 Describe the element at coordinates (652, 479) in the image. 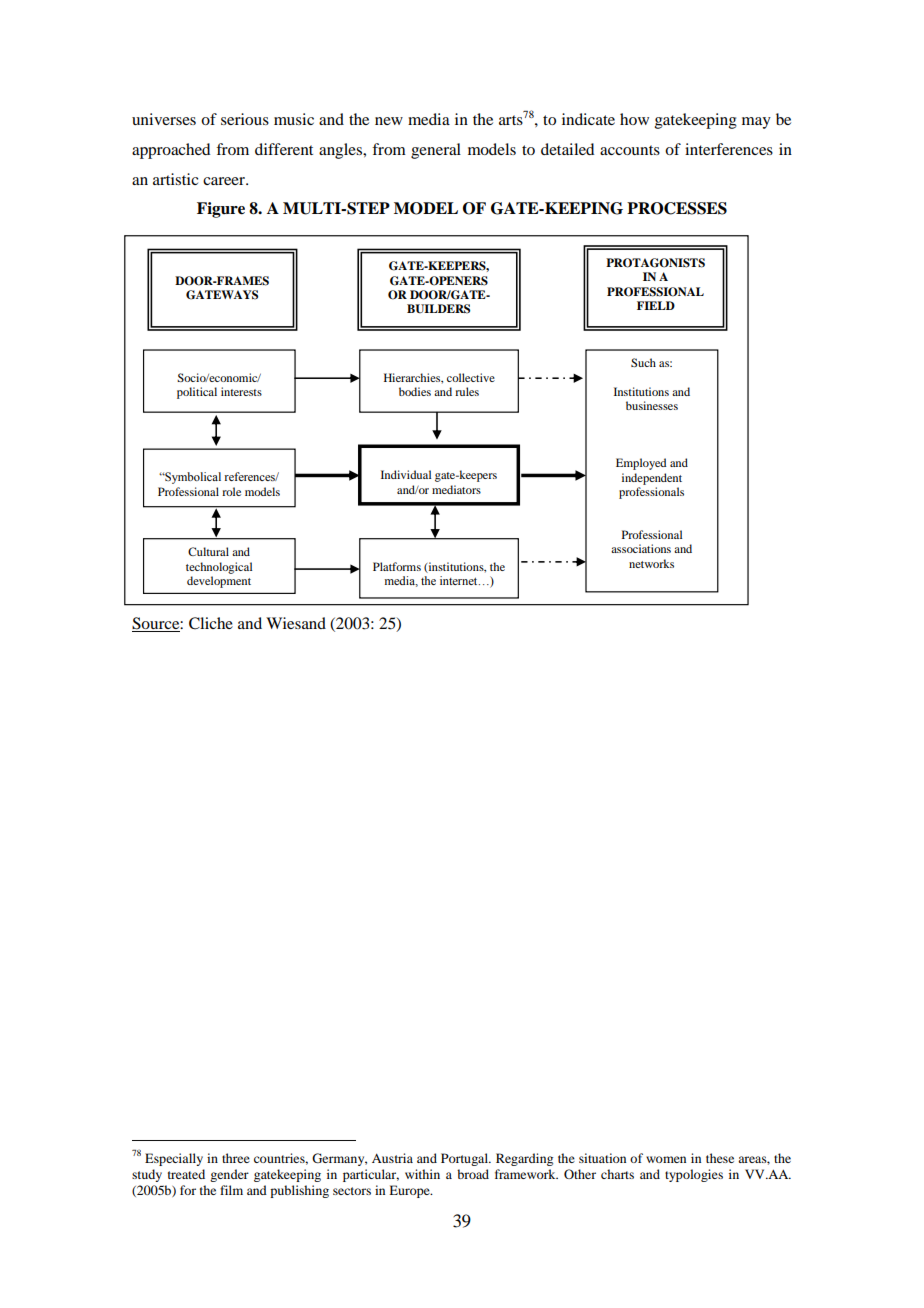

I see `independent` at that location.
